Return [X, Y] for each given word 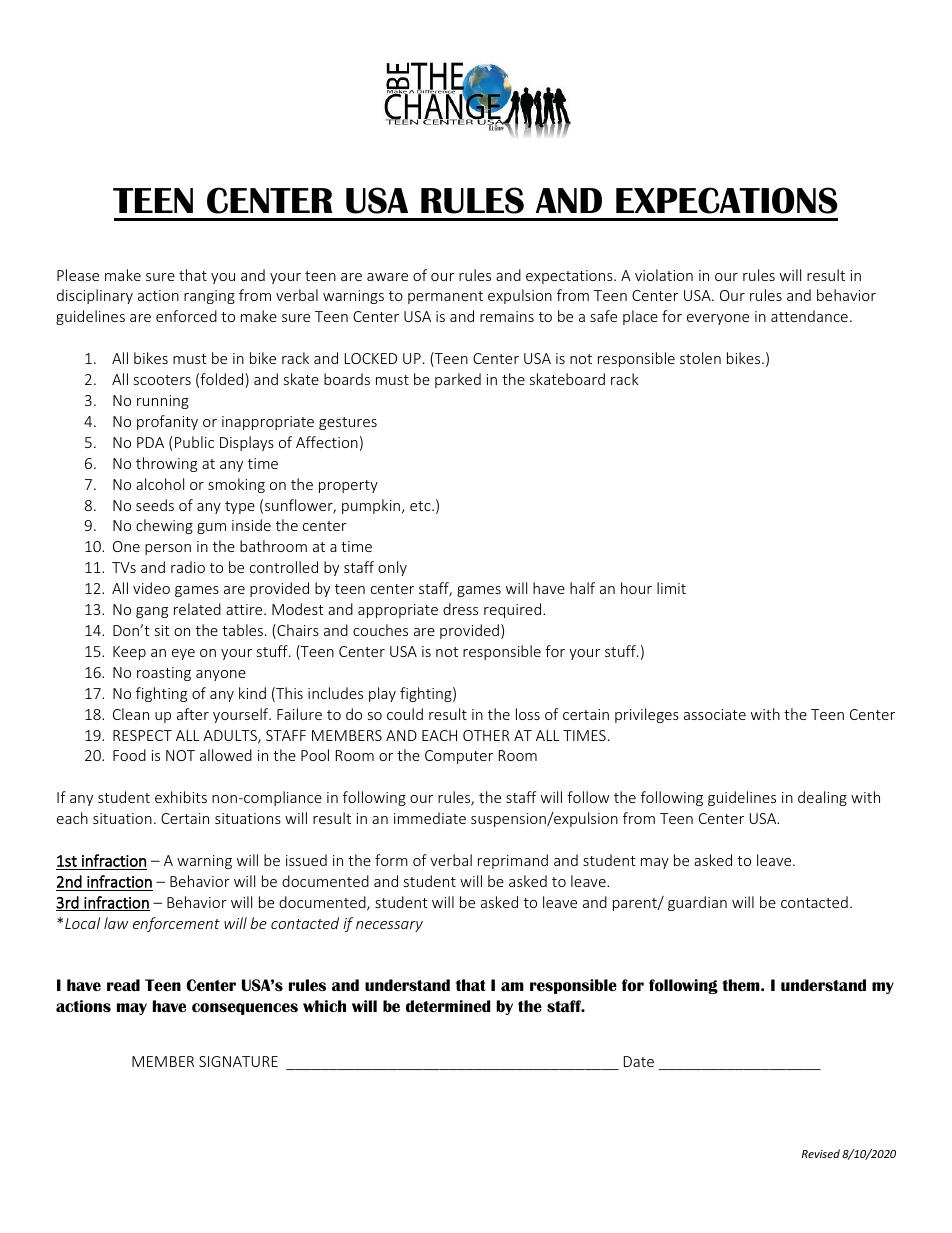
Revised [821, 1153]
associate [715, 714]
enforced [186, 316]
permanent [445, 297]
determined [448, 1006]
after [193, 714]
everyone [718, 319]
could [405, 714]
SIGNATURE [238, 1061]
